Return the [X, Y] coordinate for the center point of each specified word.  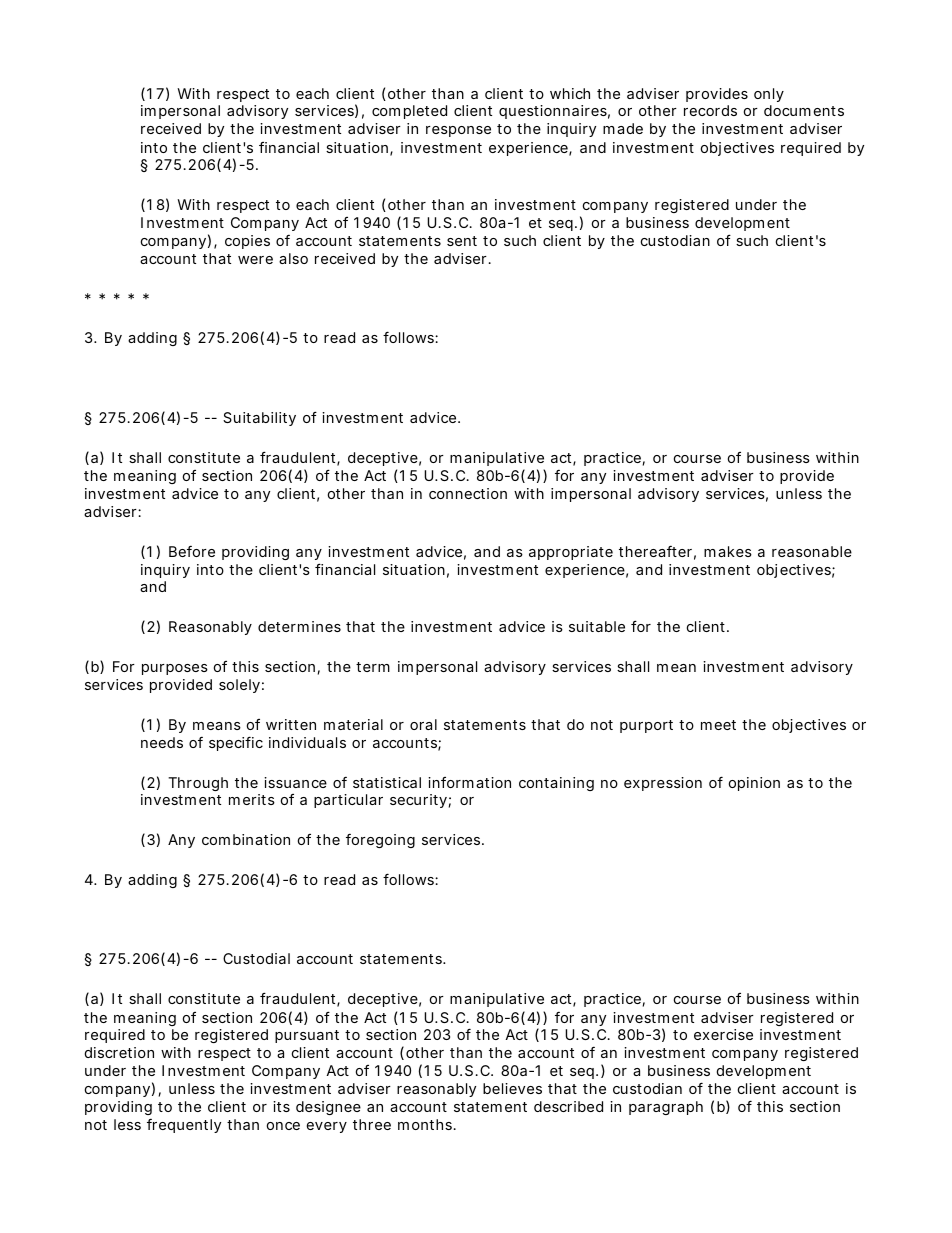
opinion [754, 784]
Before [192, 551]
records [710, 110]
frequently [184, 1126]
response [458, 131]
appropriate [571, 553]
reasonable [812, 551]
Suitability [259, 419]
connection [468, 493]
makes [728, 551]
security [418, 801]
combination [246, 839]
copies [247, 242]
